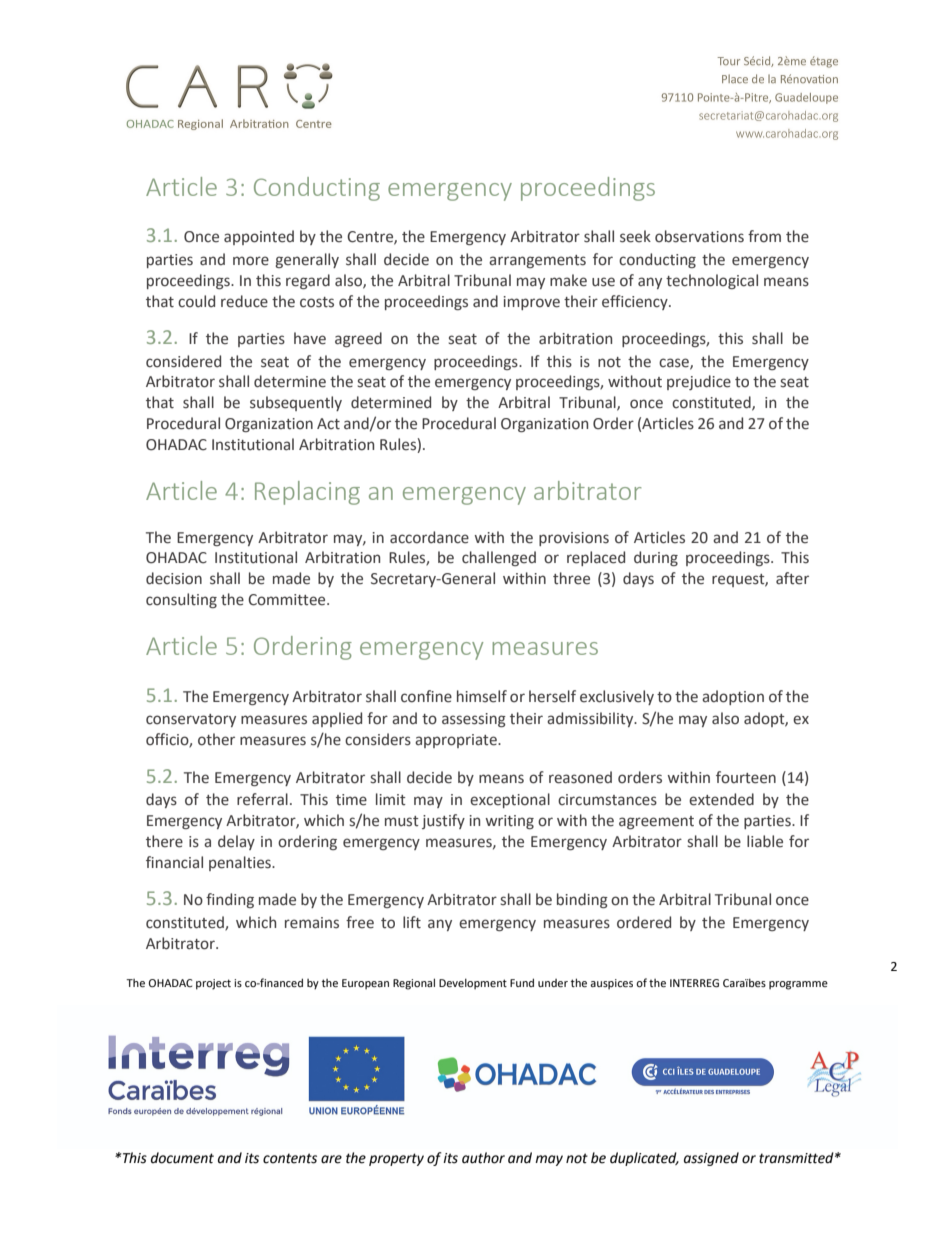 The width and height of the screenshot is (952, 1233). What do you see at coordinates (617, 697) in the screenshot?
I see `exclusively` at bounding box center [617, 697].
